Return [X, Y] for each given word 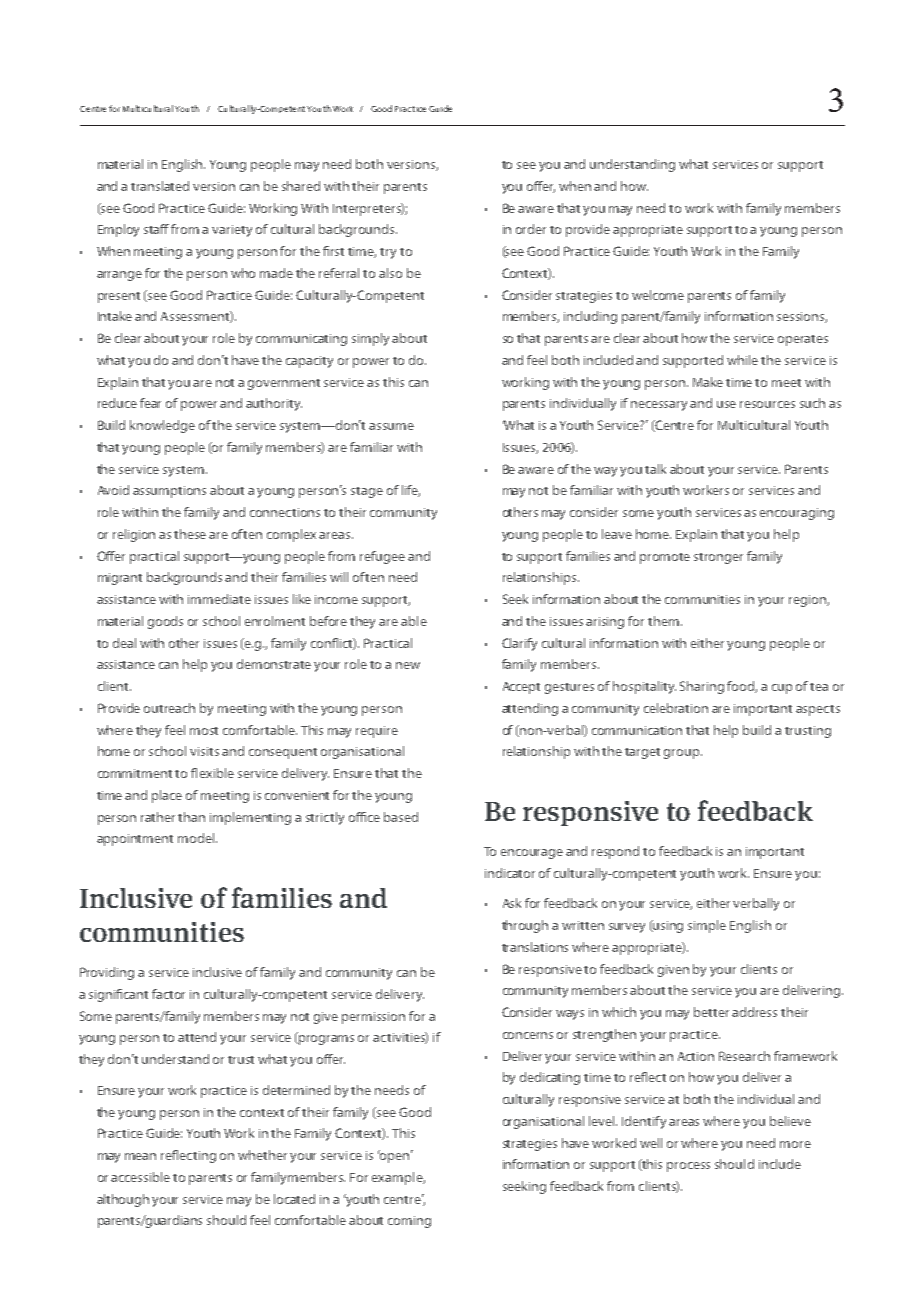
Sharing [702, 687]
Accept [521, 688]
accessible [140, 1177]
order [531, 229]
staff [158, 229]
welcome [658, 295]
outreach [169, 708]
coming [409, 1222]
